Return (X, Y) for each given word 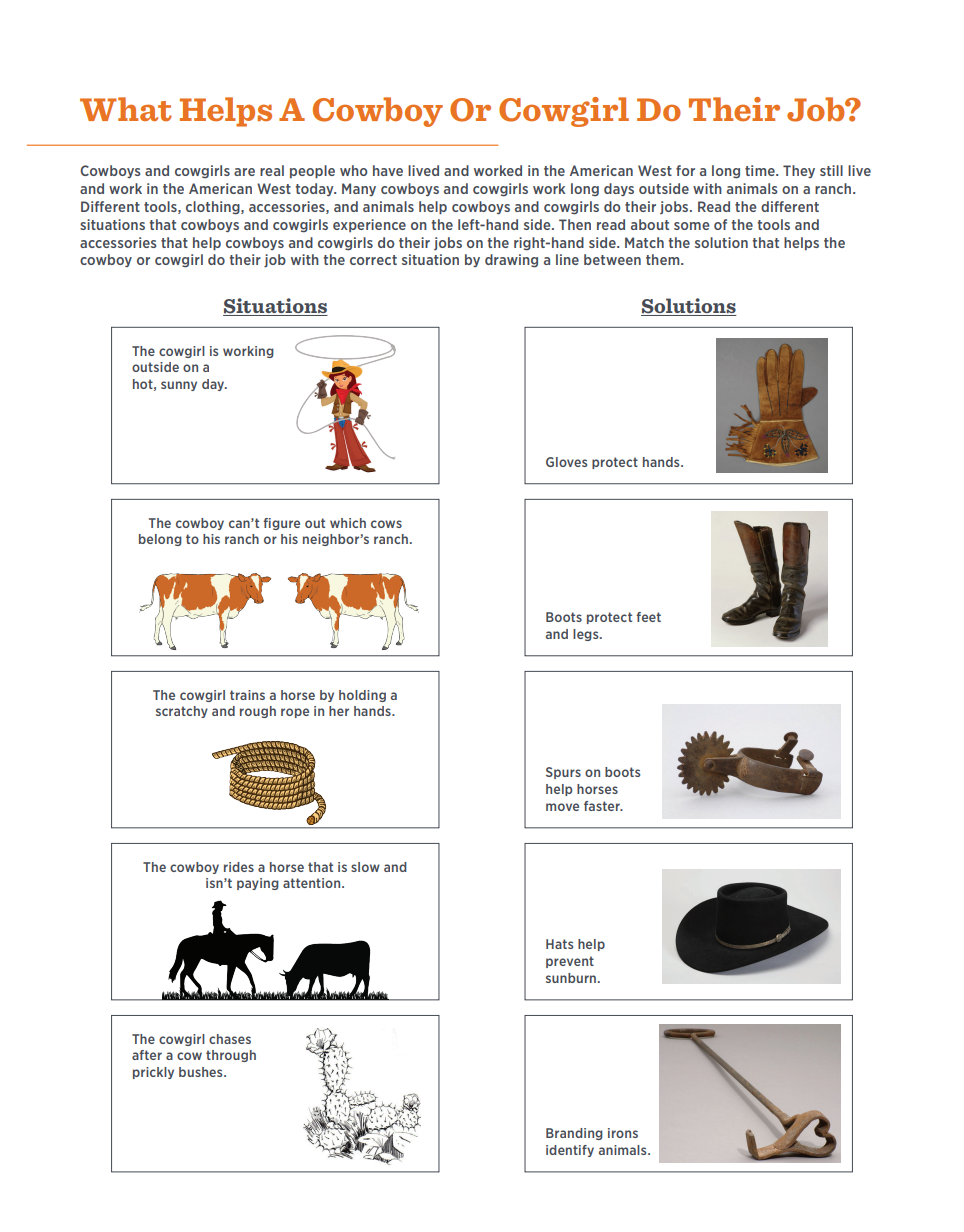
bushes (202, 1072)
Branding (574, 1134)
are (244, 172)
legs (587, 635)
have (388, 170)
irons (623, 1133)
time (761, 170)
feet (648, 617)
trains (247, 695)
